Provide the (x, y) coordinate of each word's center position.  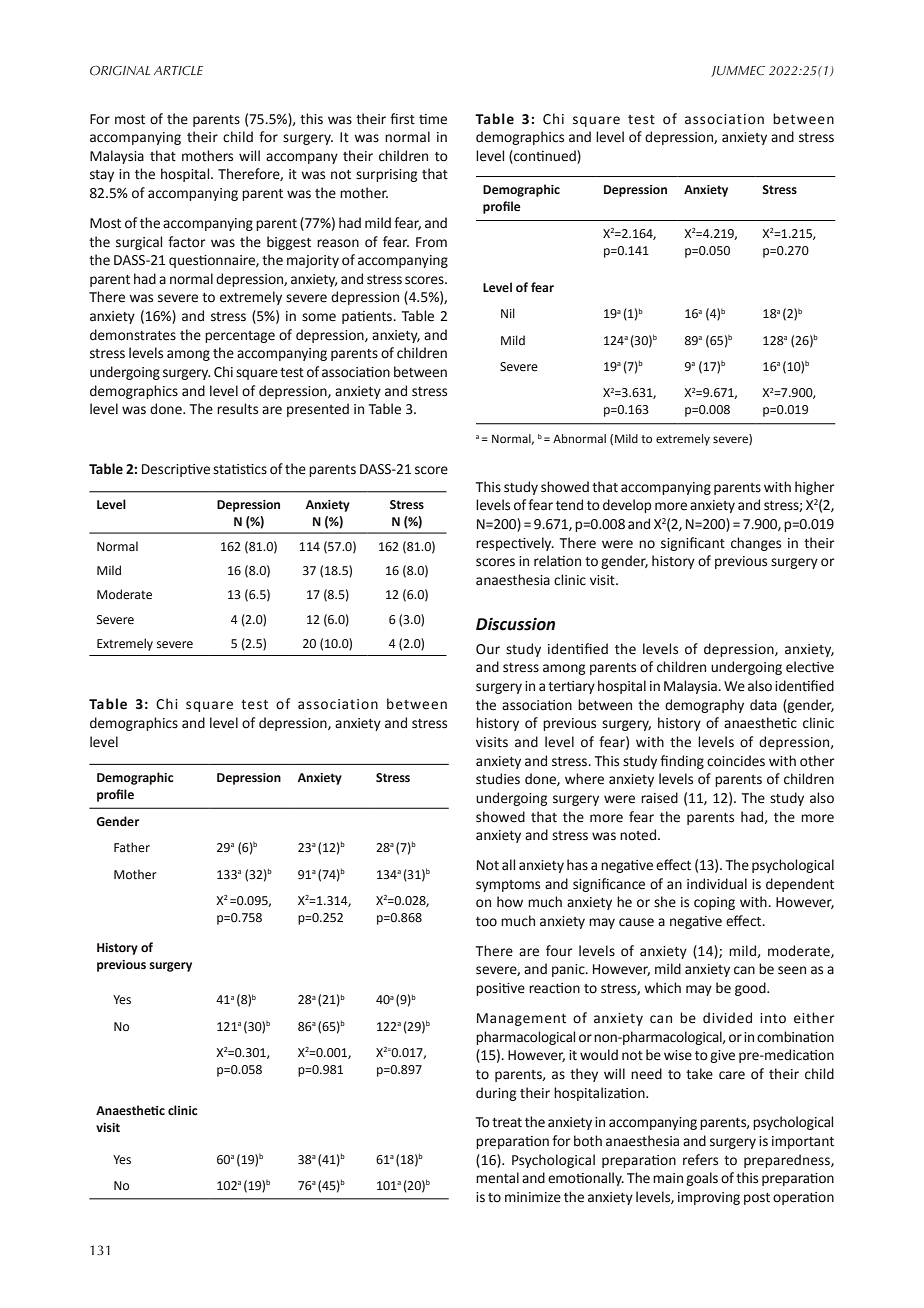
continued (545, 156)
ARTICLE (178, 70)
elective (810, 667)
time (433, 119)
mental (497, 1178)
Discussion (515, 624)
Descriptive (176, 470)
